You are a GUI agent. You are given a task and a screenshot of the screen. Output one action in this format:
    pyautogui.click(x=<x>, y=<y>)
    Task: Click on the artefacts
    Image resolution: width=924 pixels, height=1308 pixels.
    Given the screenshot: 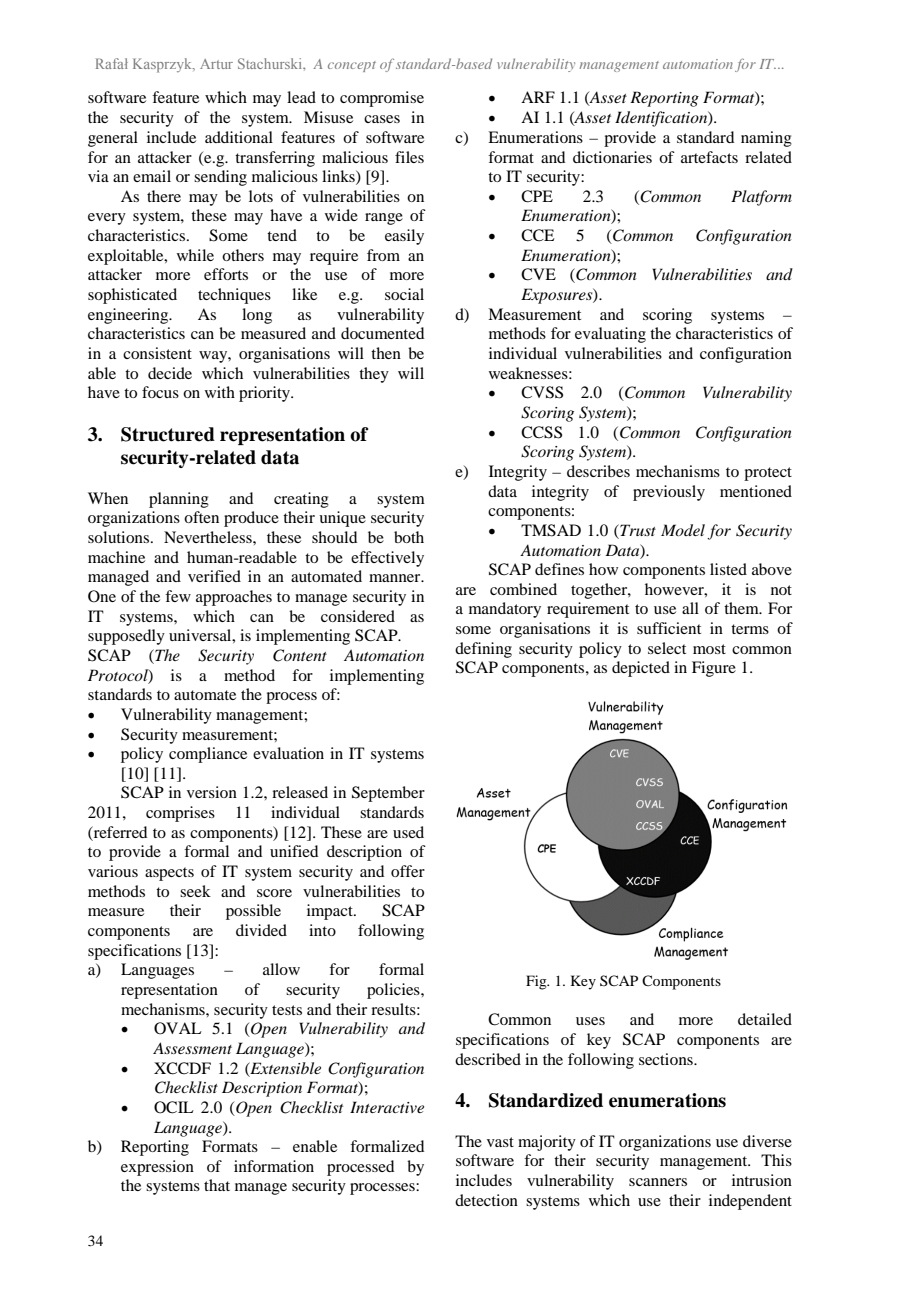 What is the action you would take?
    pyautogui.click(x=709, y=157)
